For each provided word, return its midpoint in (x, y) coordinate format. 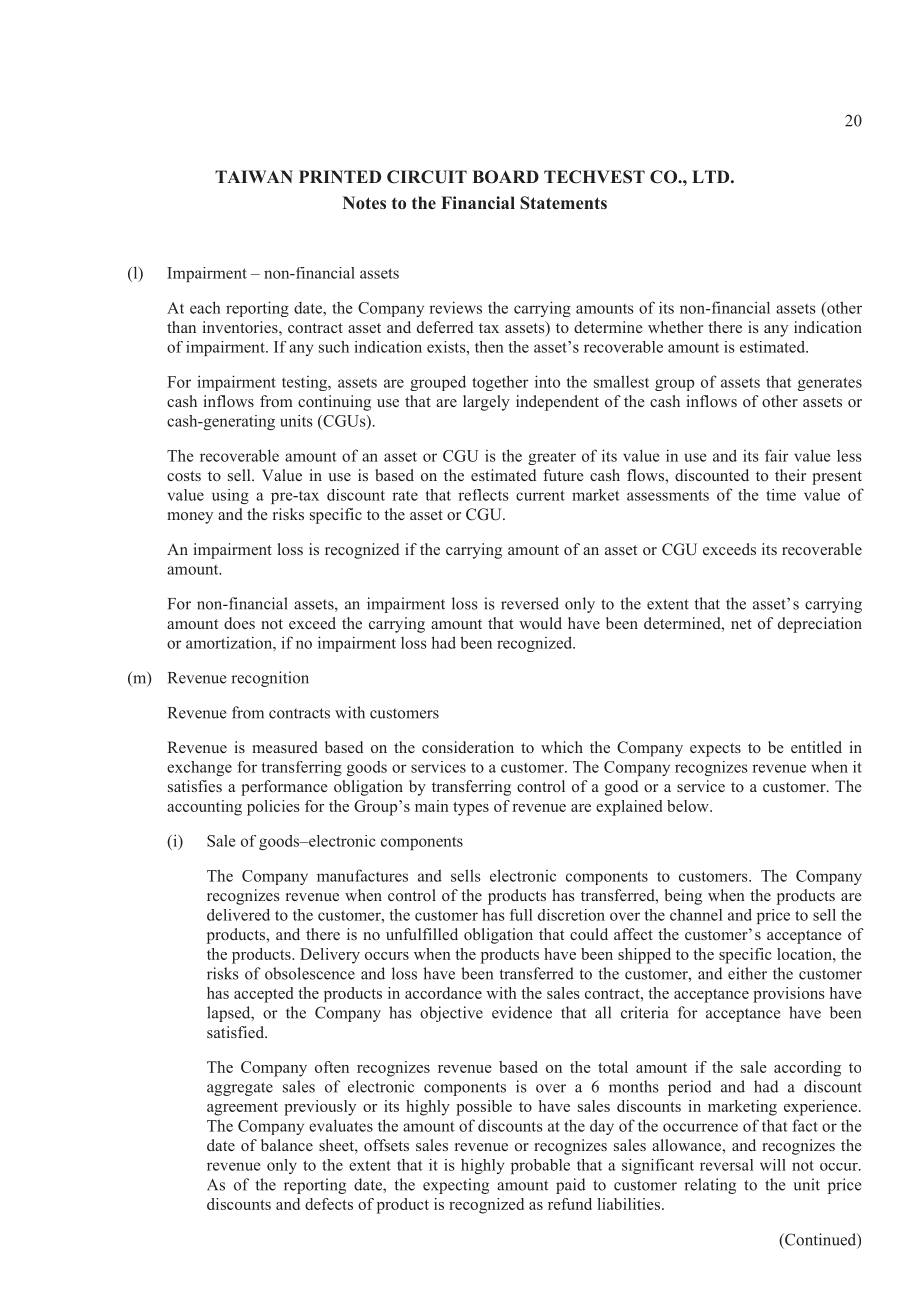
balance (287, 1145)
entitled (816, 747)
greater (552, 458)
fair (777, 455)
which (562, 747)
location (805, 954)
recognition (270, 679)
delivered (238, 915)
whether (675, 327)
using (230, 496)
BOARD (505, 177)
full (521, 915)
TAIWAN (254, 176)
